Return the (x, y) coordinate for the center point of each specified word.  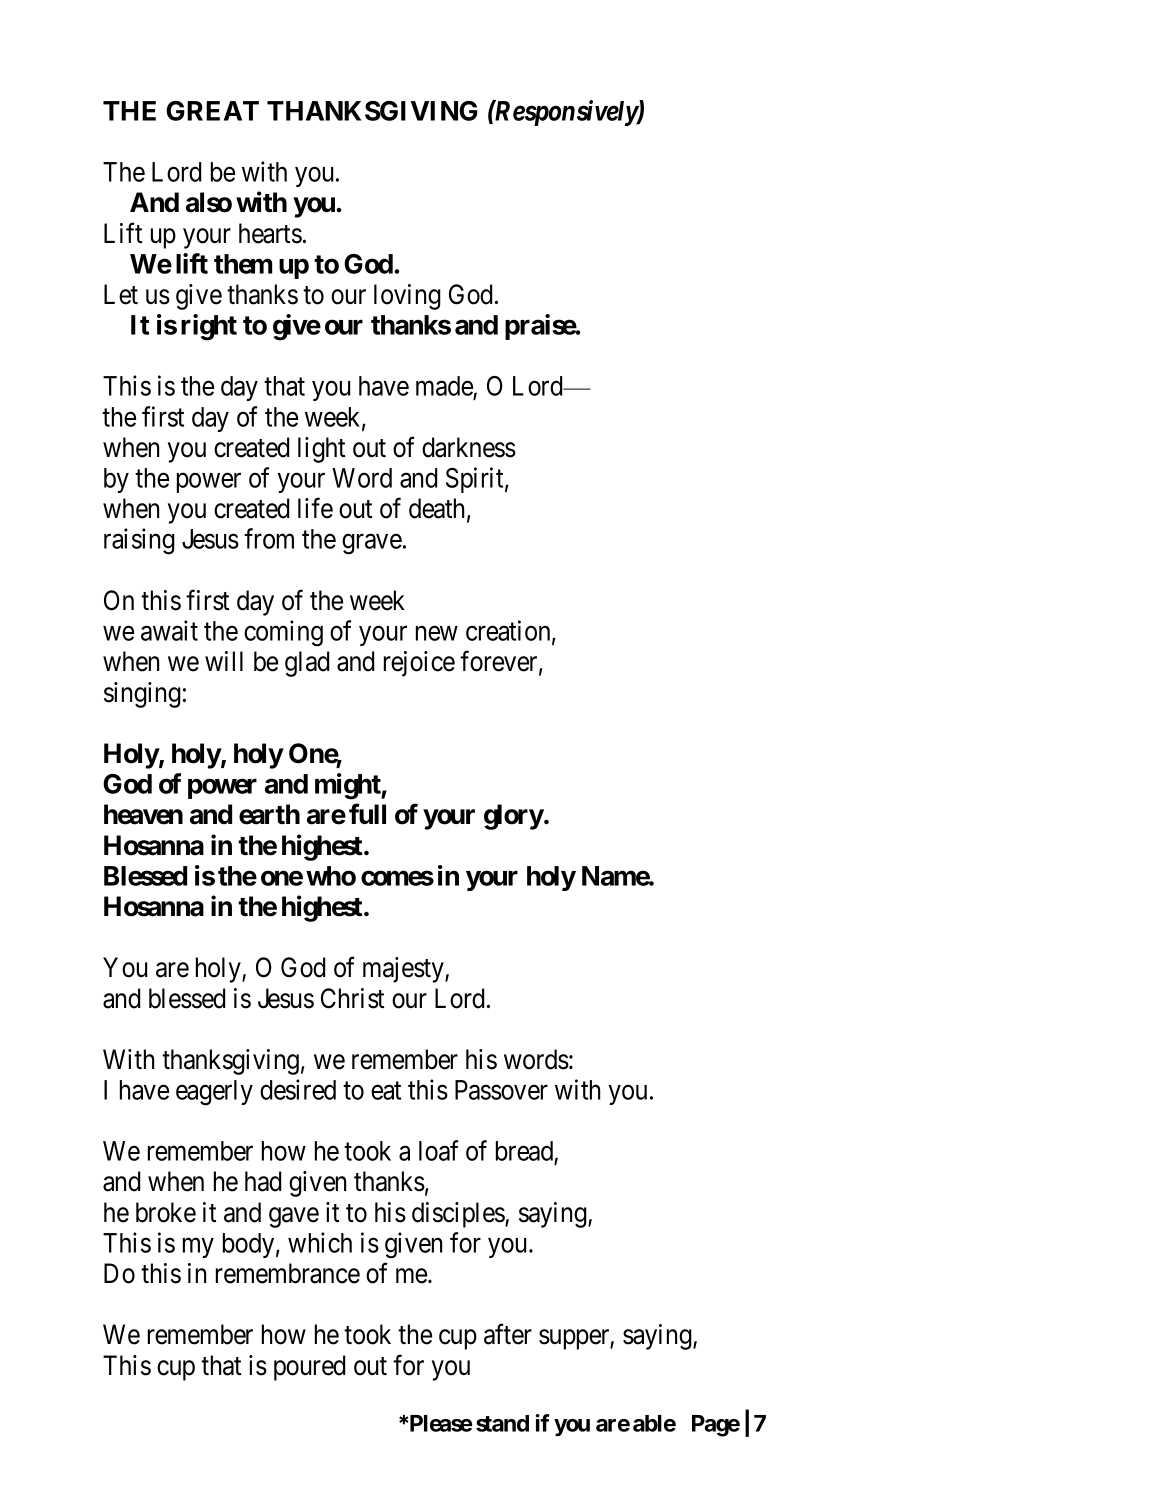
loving (407, 297)
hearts (270, 233)
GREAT (212, 111)
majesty (404, 970)
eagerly (214, 1093)
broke (166, 1212)
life (315, 508)
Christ (352, 998)
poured (309, 1368)
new (437, 633)
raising (139, 541)
